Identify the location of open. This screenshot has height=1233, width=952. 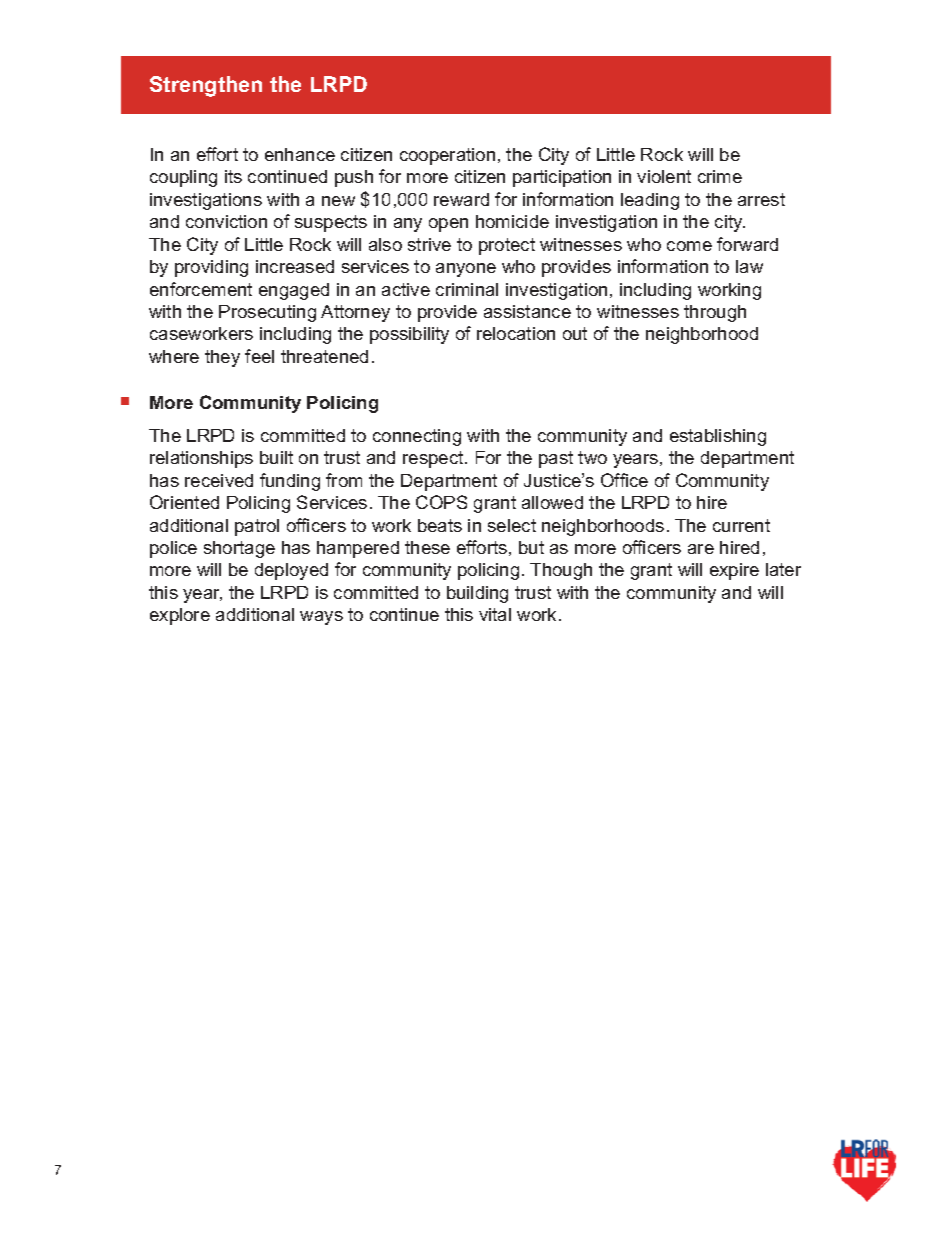
(448, 225).
